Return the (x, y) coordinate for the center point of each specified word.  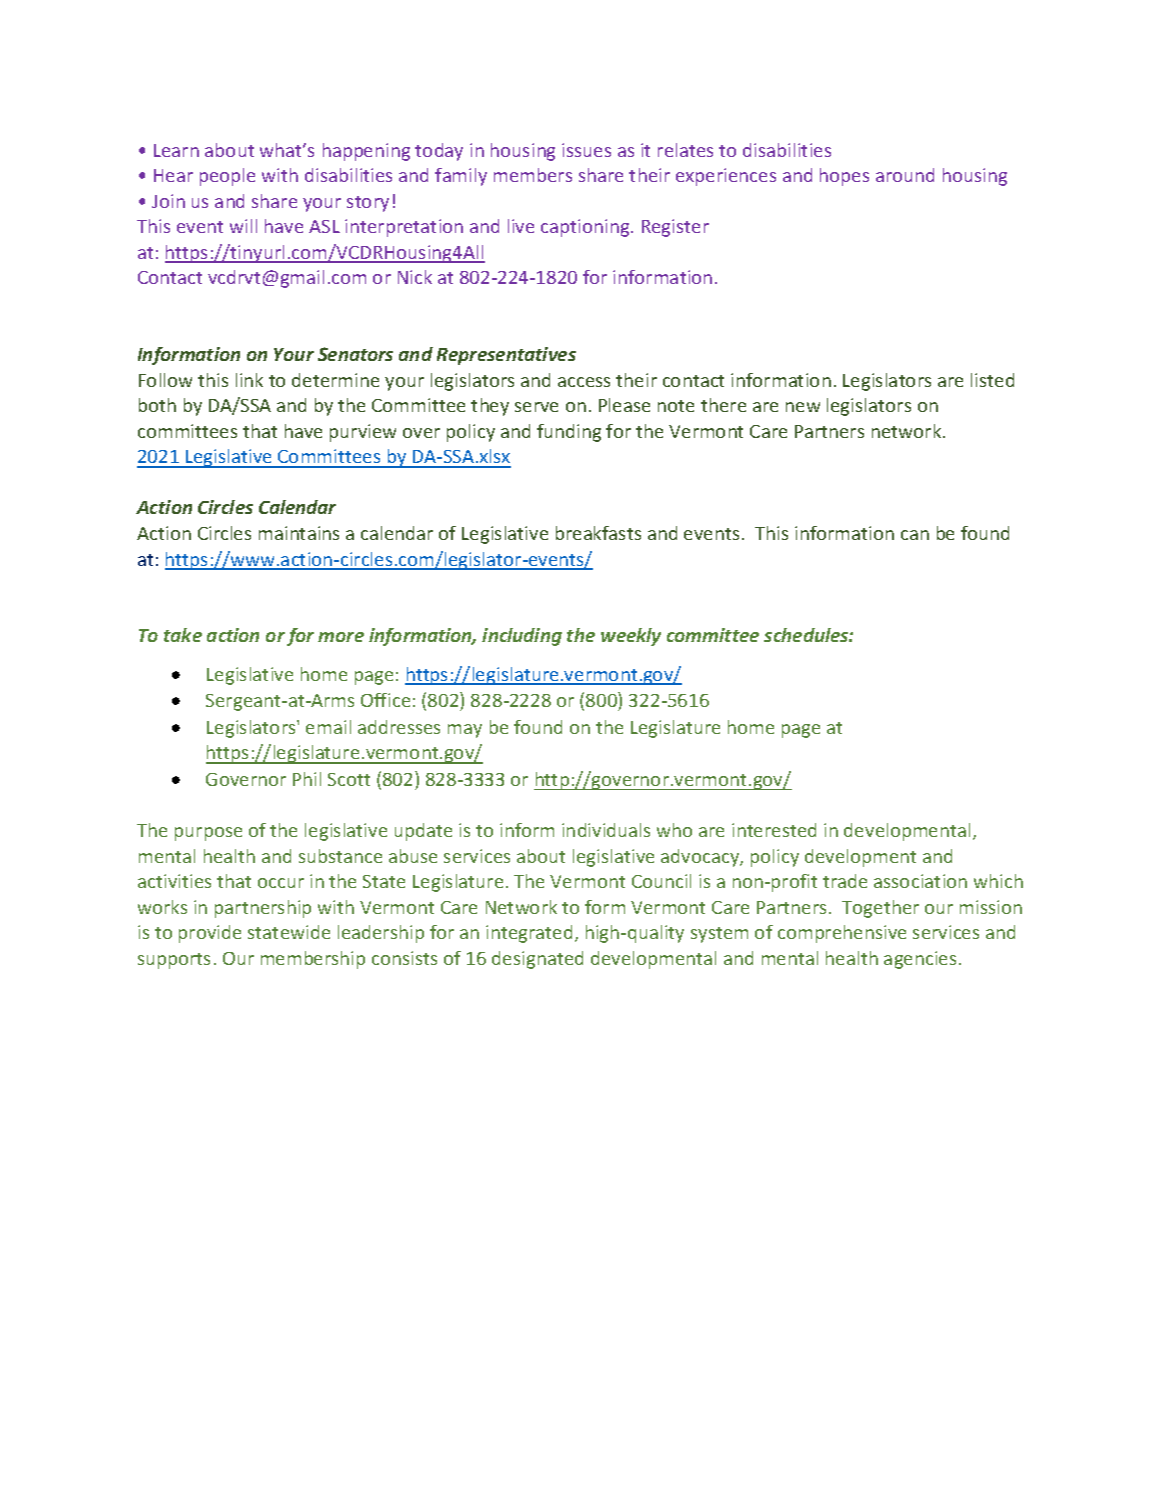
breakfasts (598, 533)
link (249, 380)
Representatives (506, 356)
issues (586, 150)
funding (569, 433)
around (905, 175)
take (183, 635)
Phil (307, 779)
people (227, 177)
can (915, 535)
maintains (299, 533)
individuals (606, 830)
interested (774, 830)
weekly (631, 637)
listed (992, 380)
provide (210, 934)
